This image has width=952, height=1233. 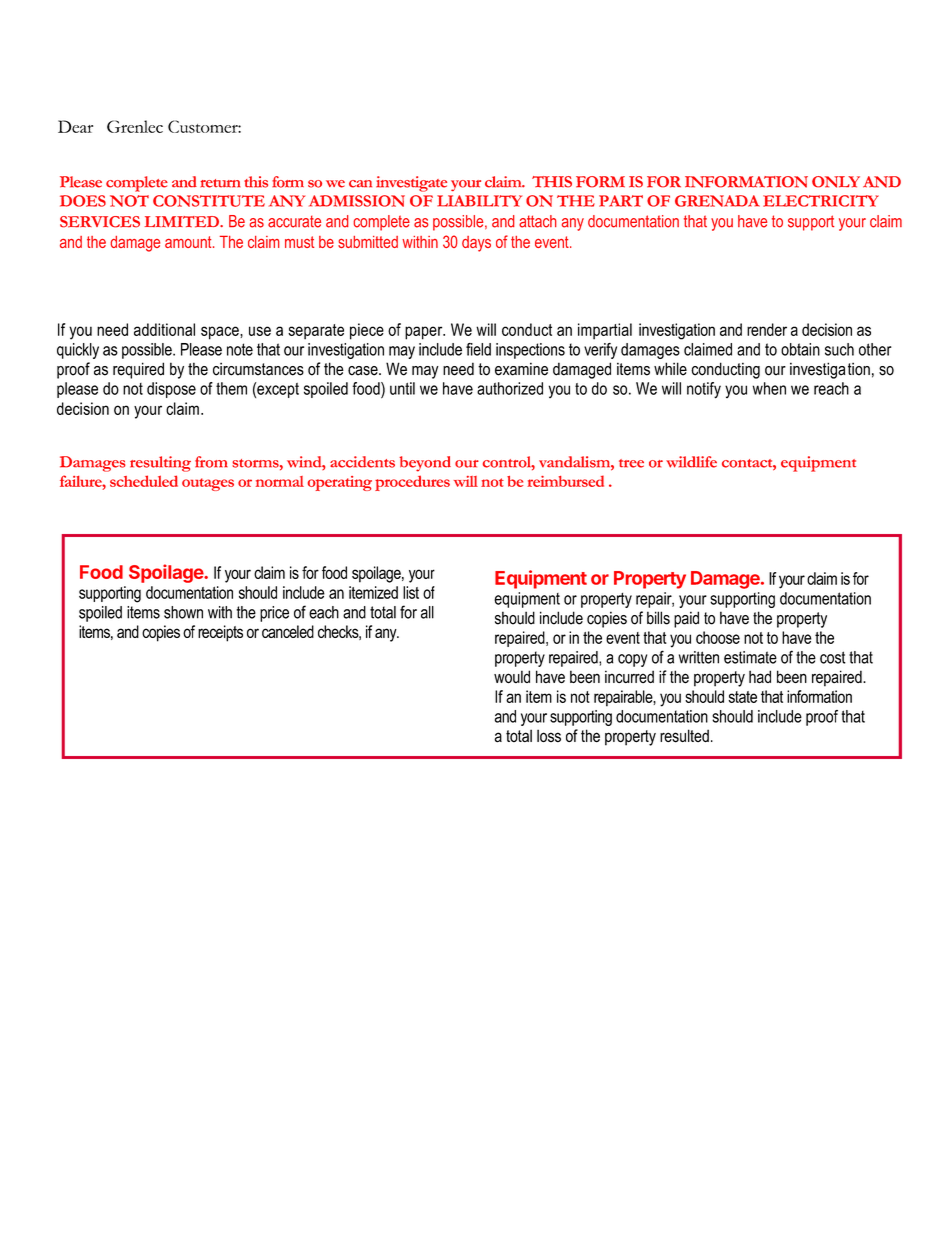 What do you see at coordinates (767, 329) in the image?
I see `render` at bounding box center [767, 329].
